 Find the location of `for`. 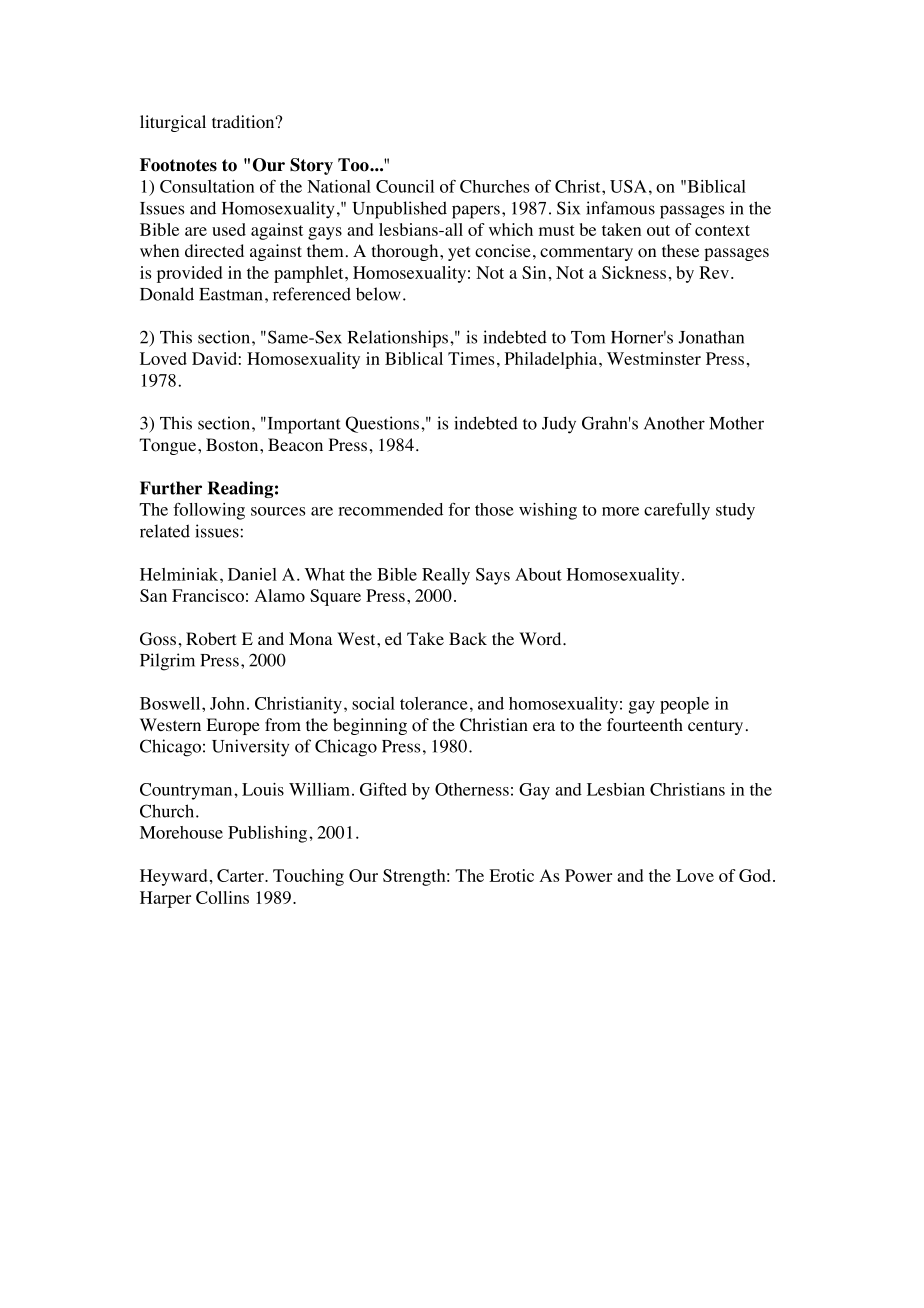

for is located at coordinates (459, 509).
